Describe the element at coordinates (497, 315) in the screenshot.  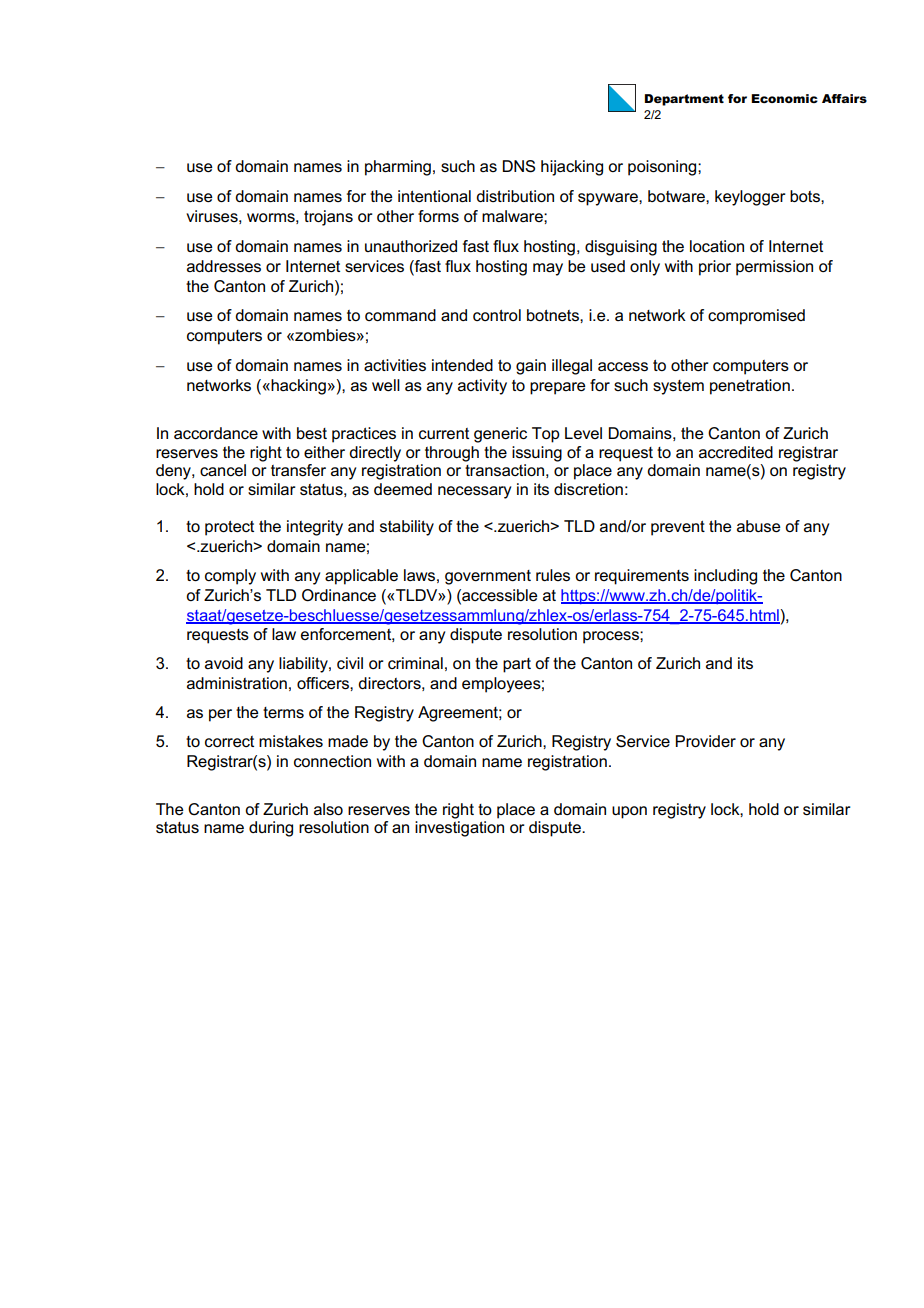
I see `control` at that location.
